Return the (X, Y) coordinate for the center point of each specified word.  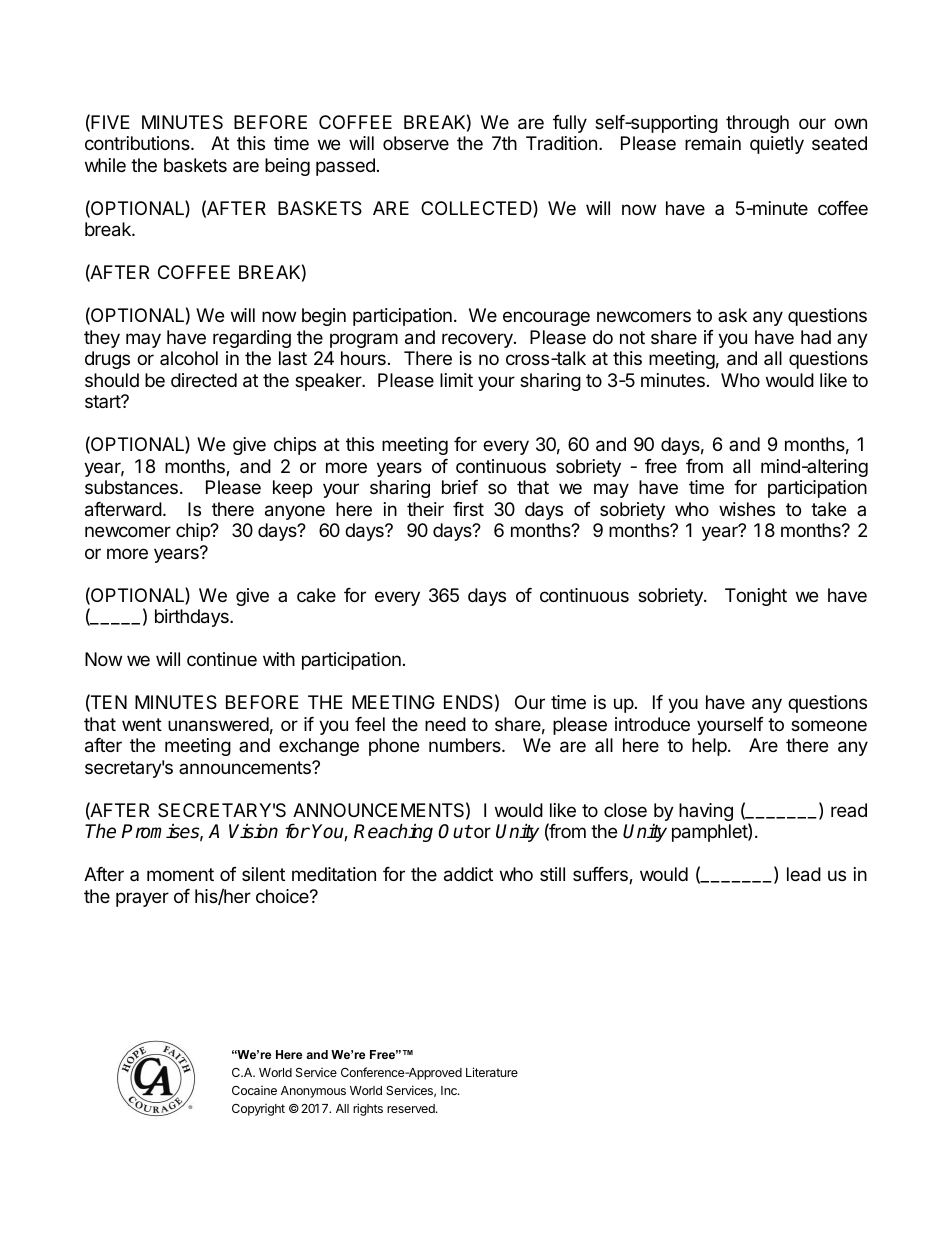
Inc (450, 1090)
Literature (492, 1072)
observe (416, 143)
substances (131, 487)
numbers (466, 745)
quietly (777, 145)
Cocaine (254, 1090)
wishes (747, 509)
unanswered (218, 724)
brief (460, 487)
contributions (138, 143)
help (710, 747)
